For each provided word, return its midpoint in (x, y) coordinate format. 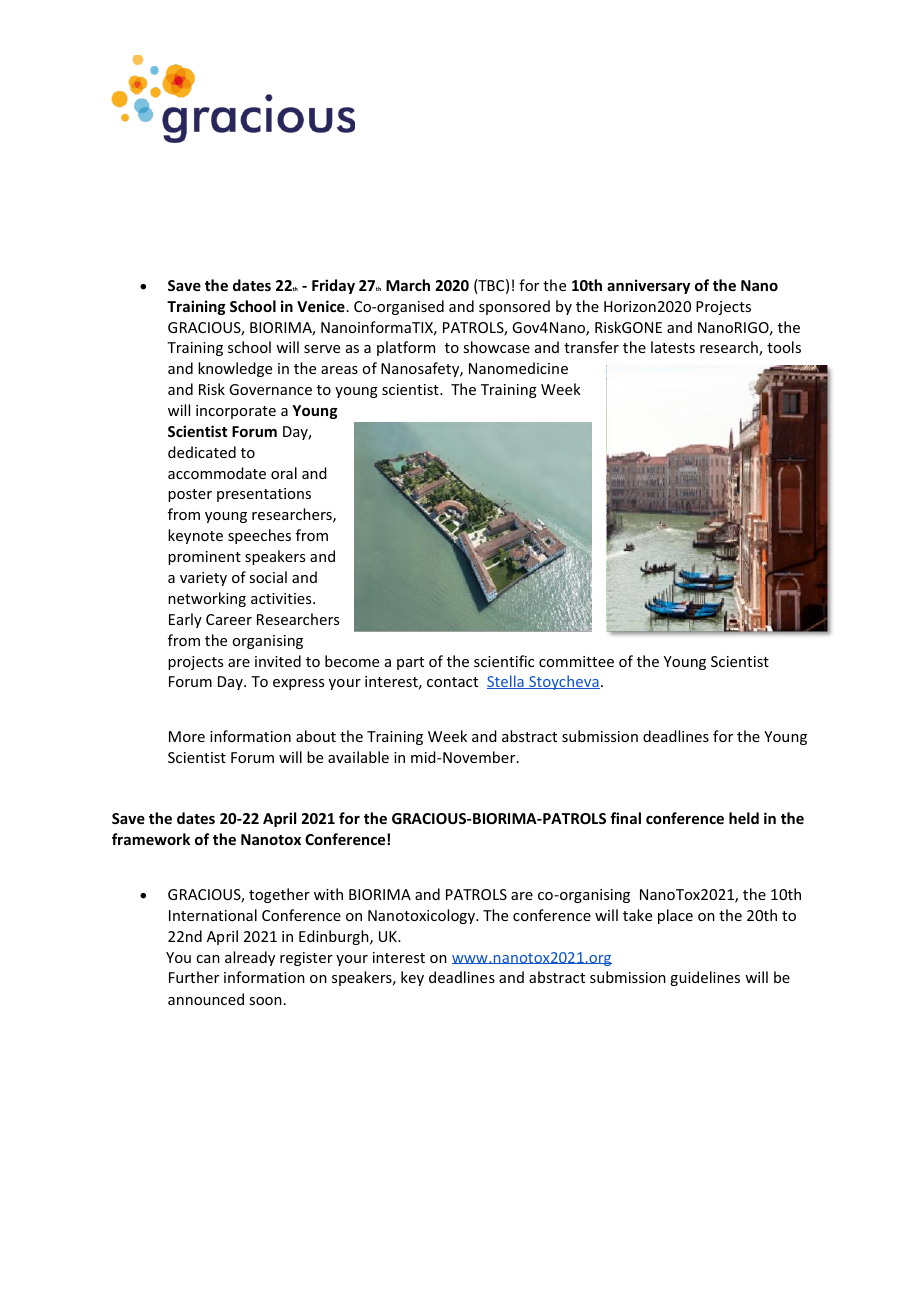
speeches (259, 536)
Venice (321, 306)
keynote (195, 536)
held (744, 818)
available (358, 757)
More (187, 736)
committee (576, 661)
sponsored (514, 307)
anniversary (648, 286)
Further (194, 977)
